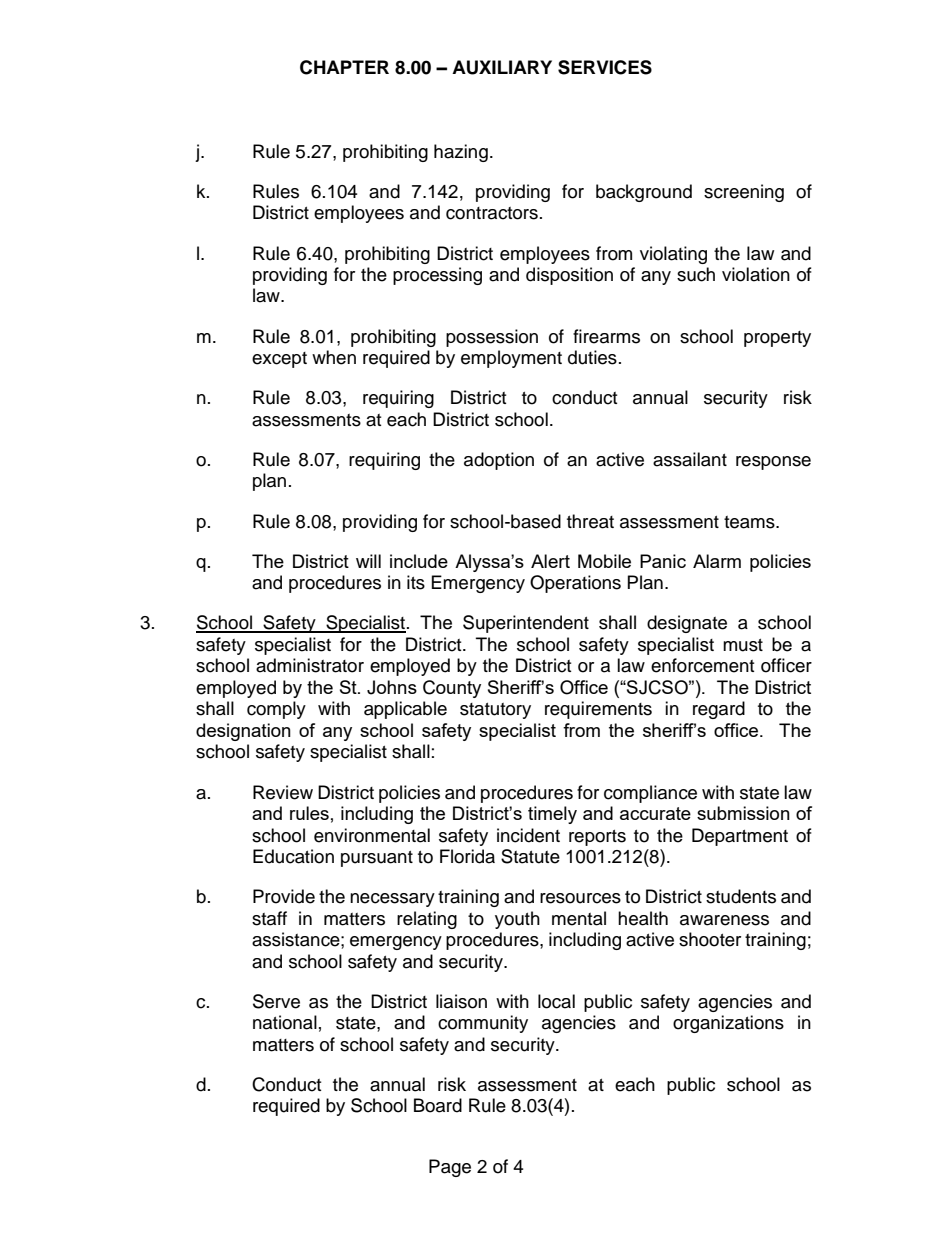 The image size is (952, 1233). I want to click on Superintendent, so click(526, 624).
